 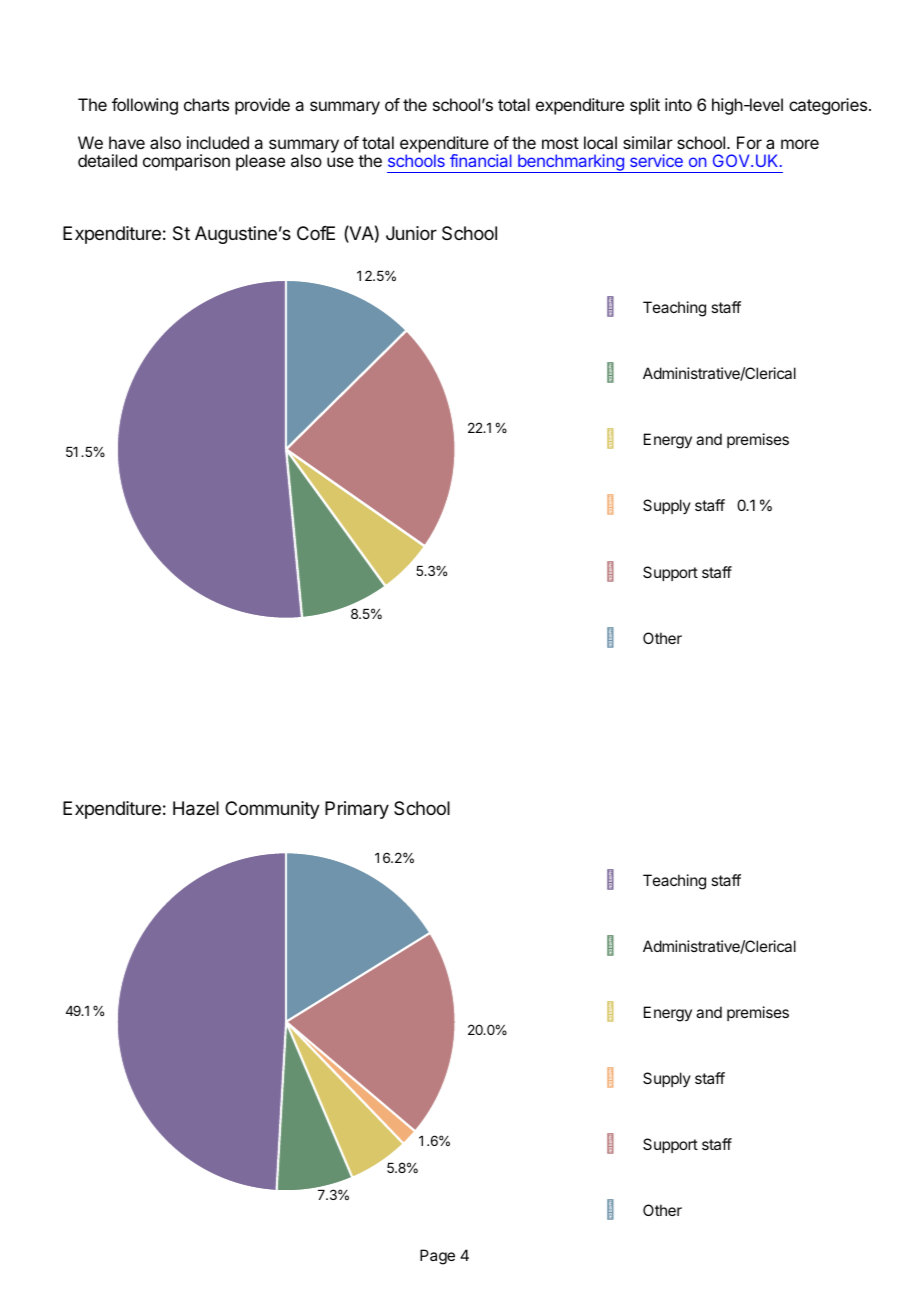 I want to click on Junior, so click(x=411, y=233).
